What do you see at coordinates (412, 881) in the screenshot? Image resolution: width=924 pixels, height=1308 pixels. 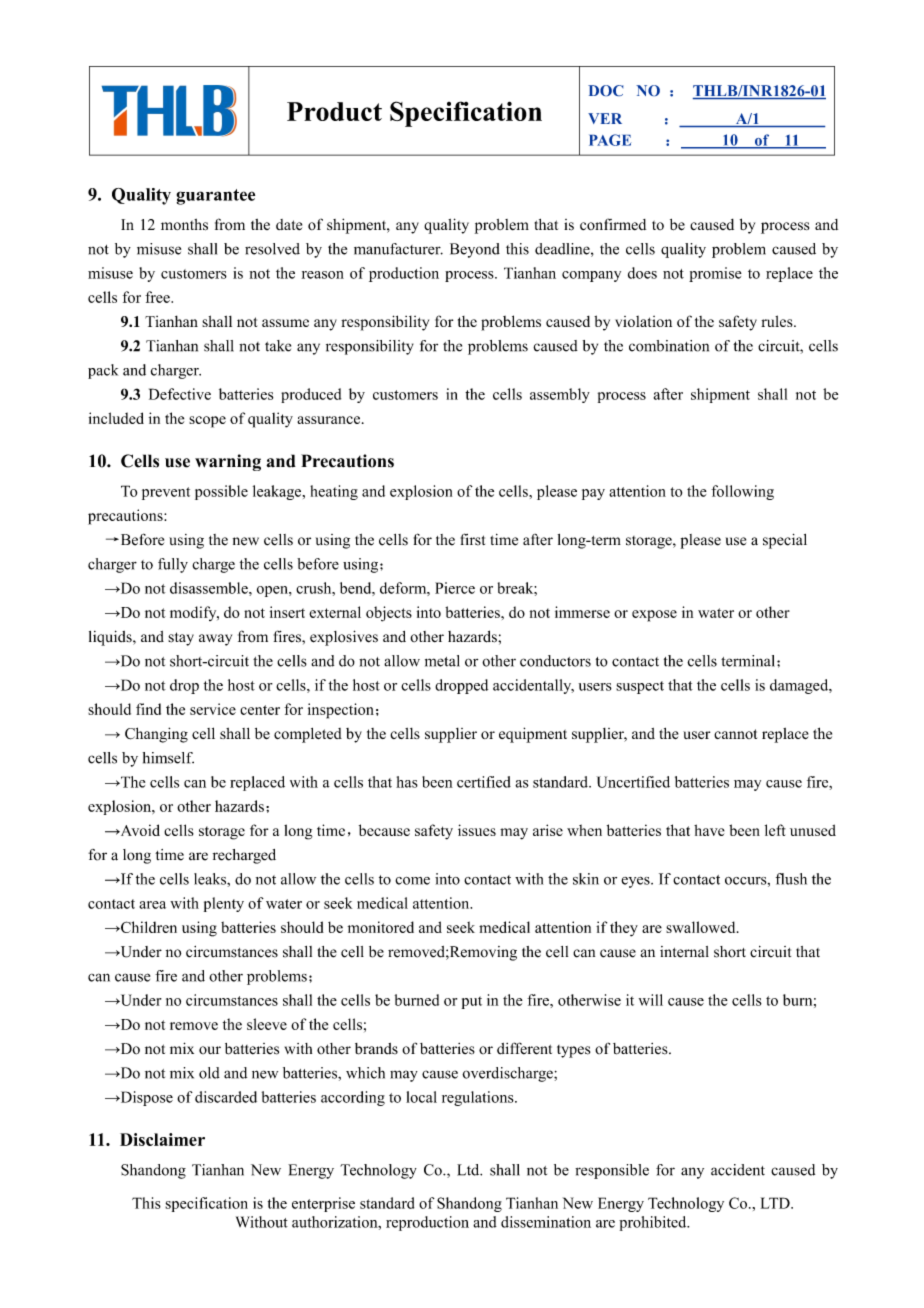 I see `come` at bounding box center [412, 881].
